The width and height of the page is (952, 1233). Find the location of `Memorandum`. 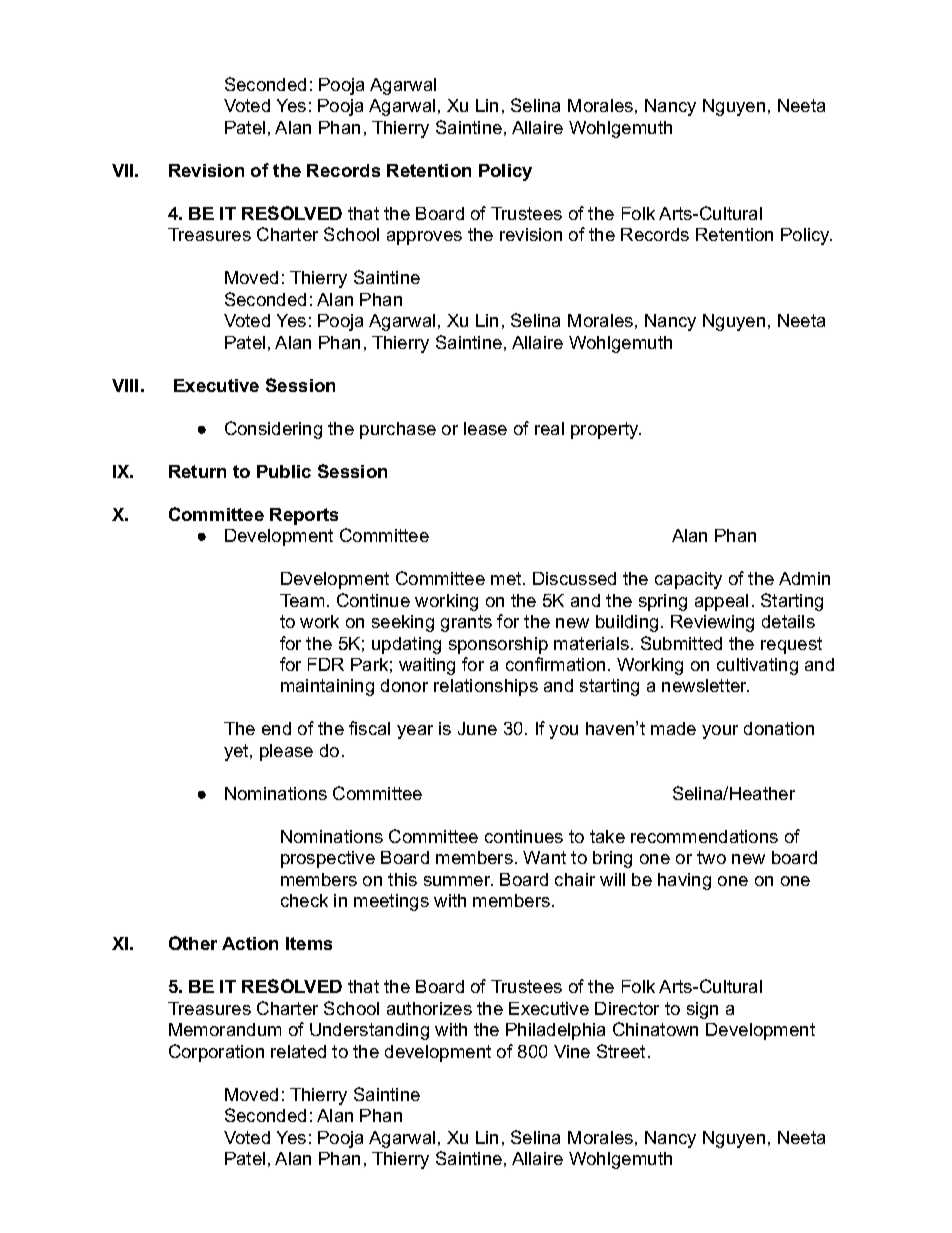

Memorandum is located at coordinates (225, 1029).
